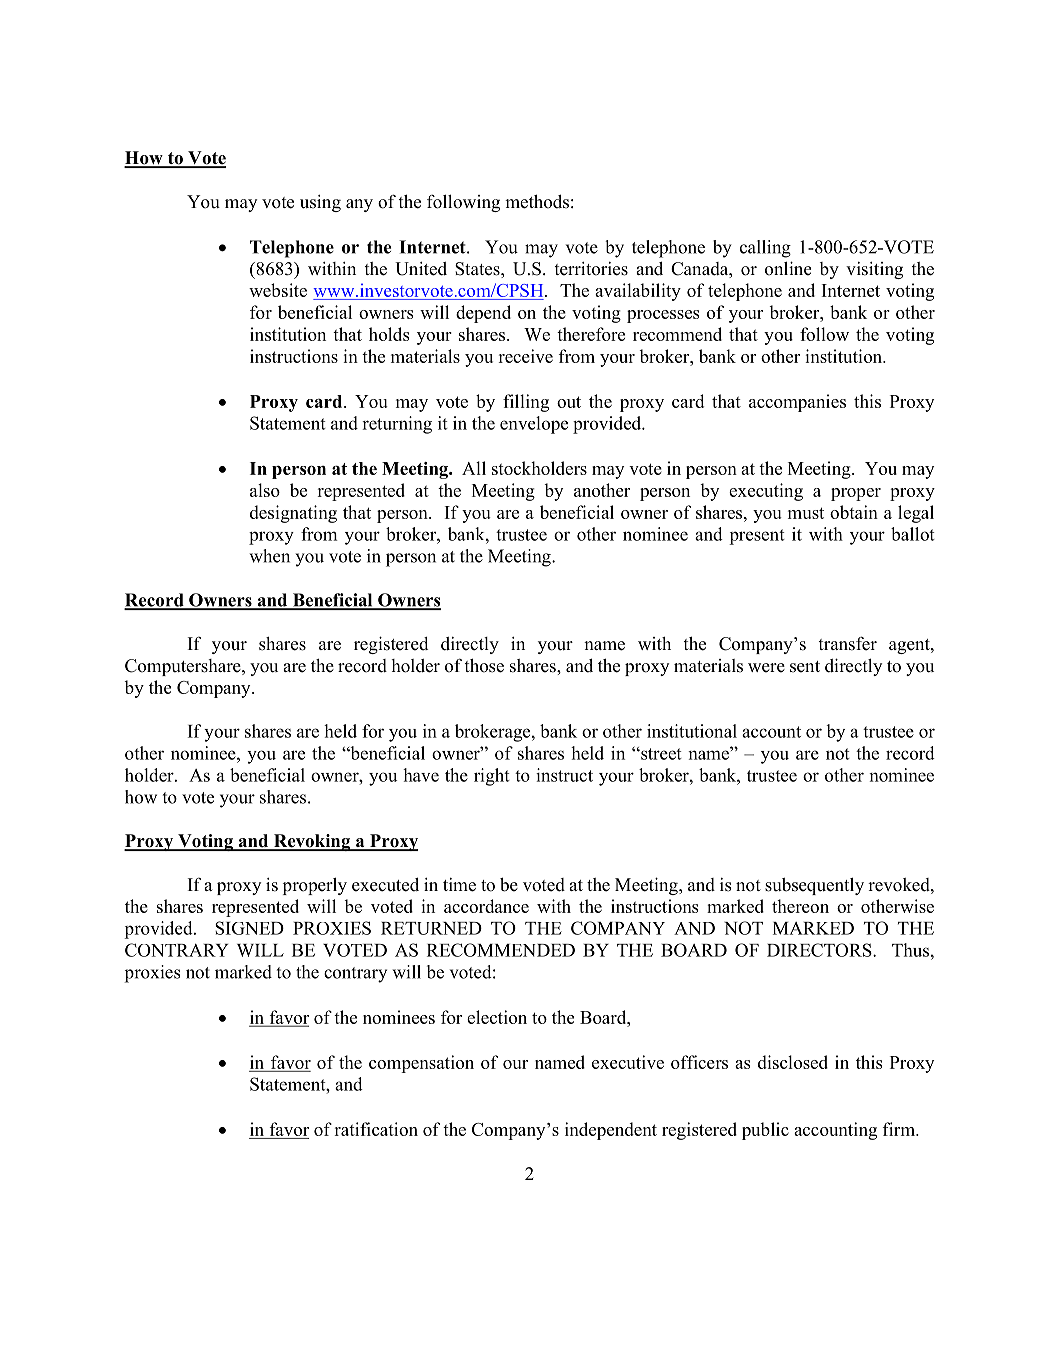 Image resolution: width=1059 pixels, height=1371 pixels. Describe the element at coordinates (312, 842) in the page. I see `Revoking` at that location.
